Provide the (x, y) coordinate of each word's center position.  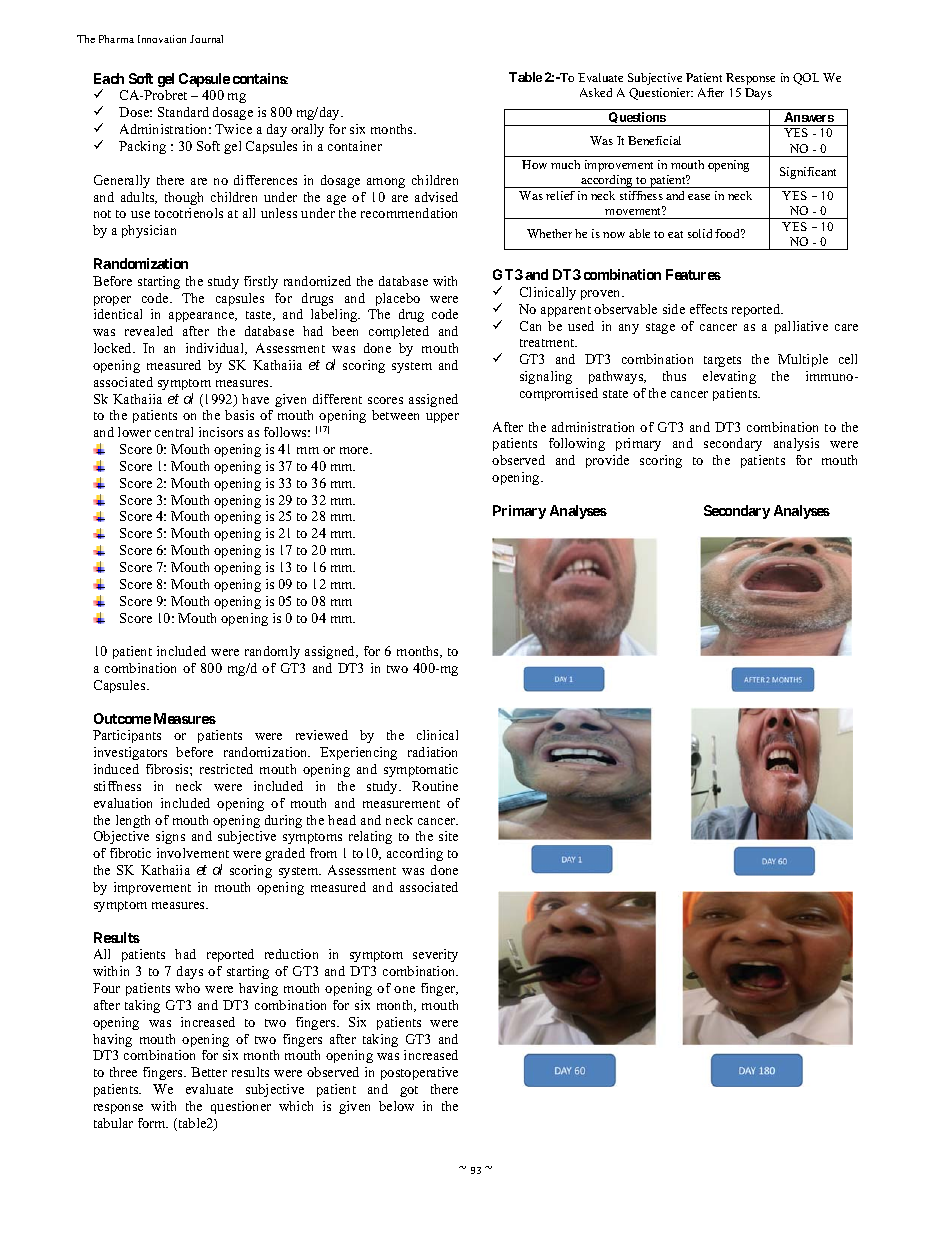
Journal (206, 39)
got (409, 1091)
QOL (806, 79)
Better (209, 1072)
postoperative (419, 1073)
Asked (596, 92)
